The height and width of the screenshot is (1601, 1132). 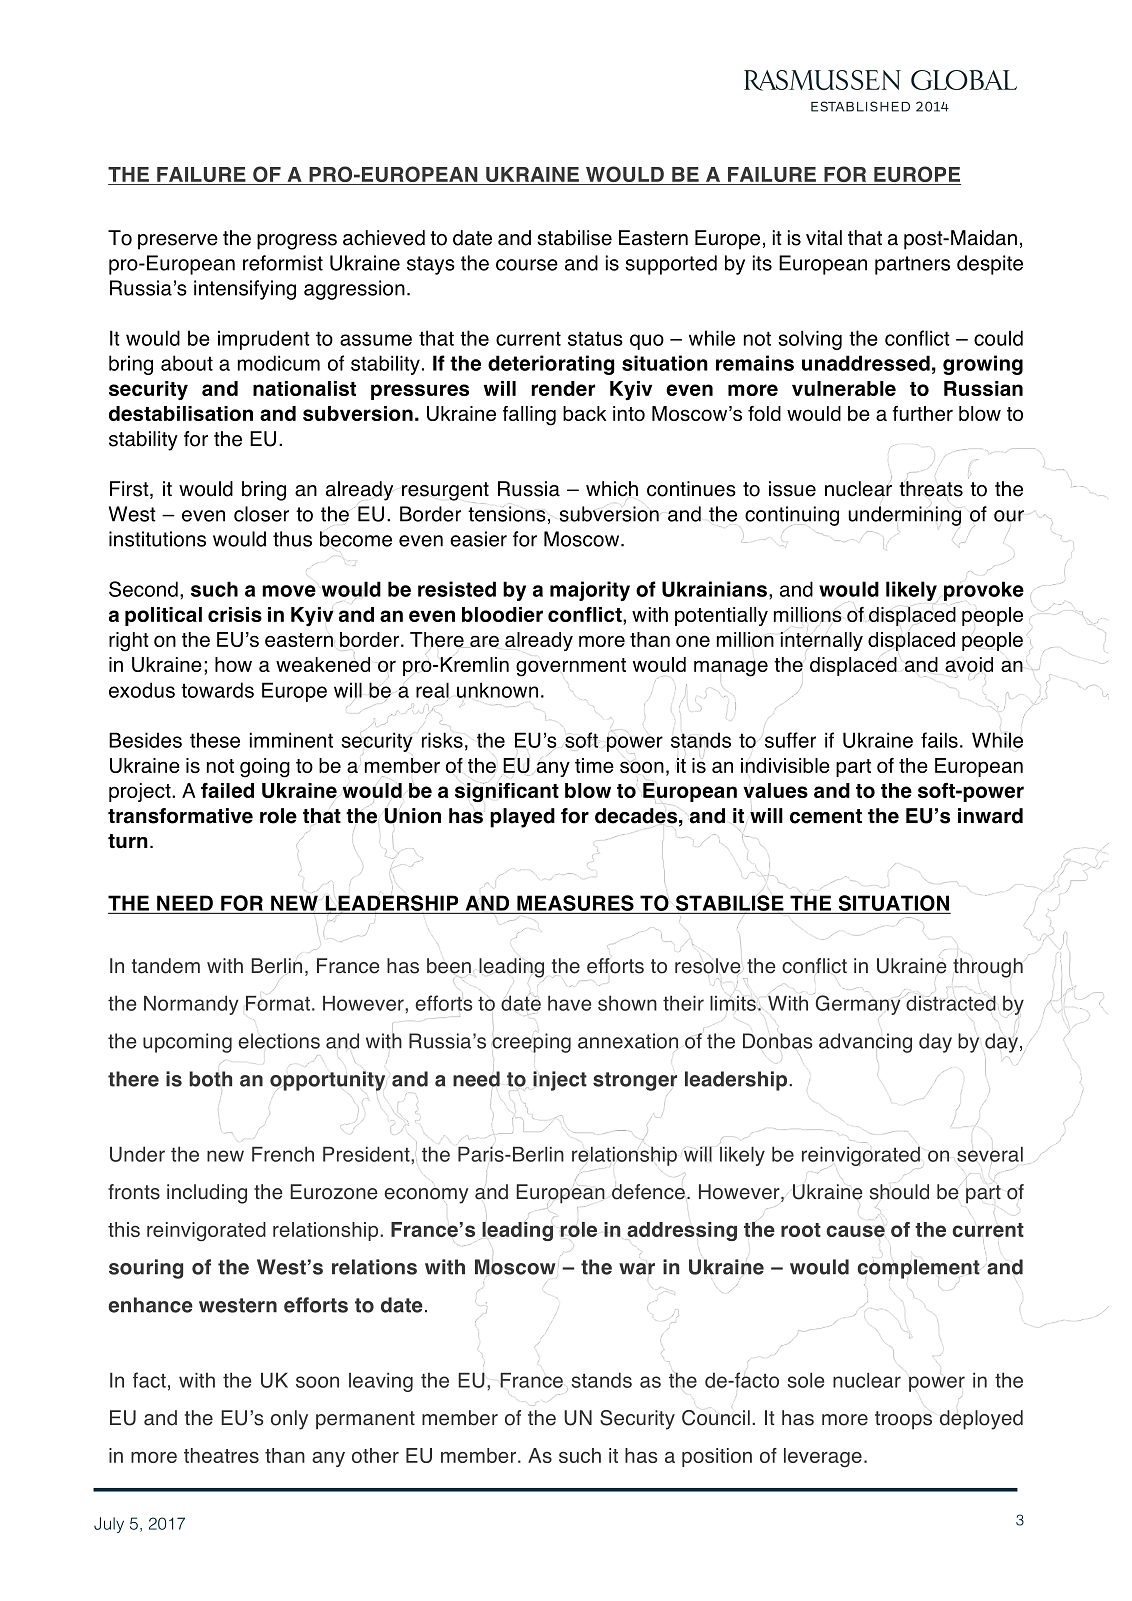 I want to click on vital, so click(x=824, y=238).
